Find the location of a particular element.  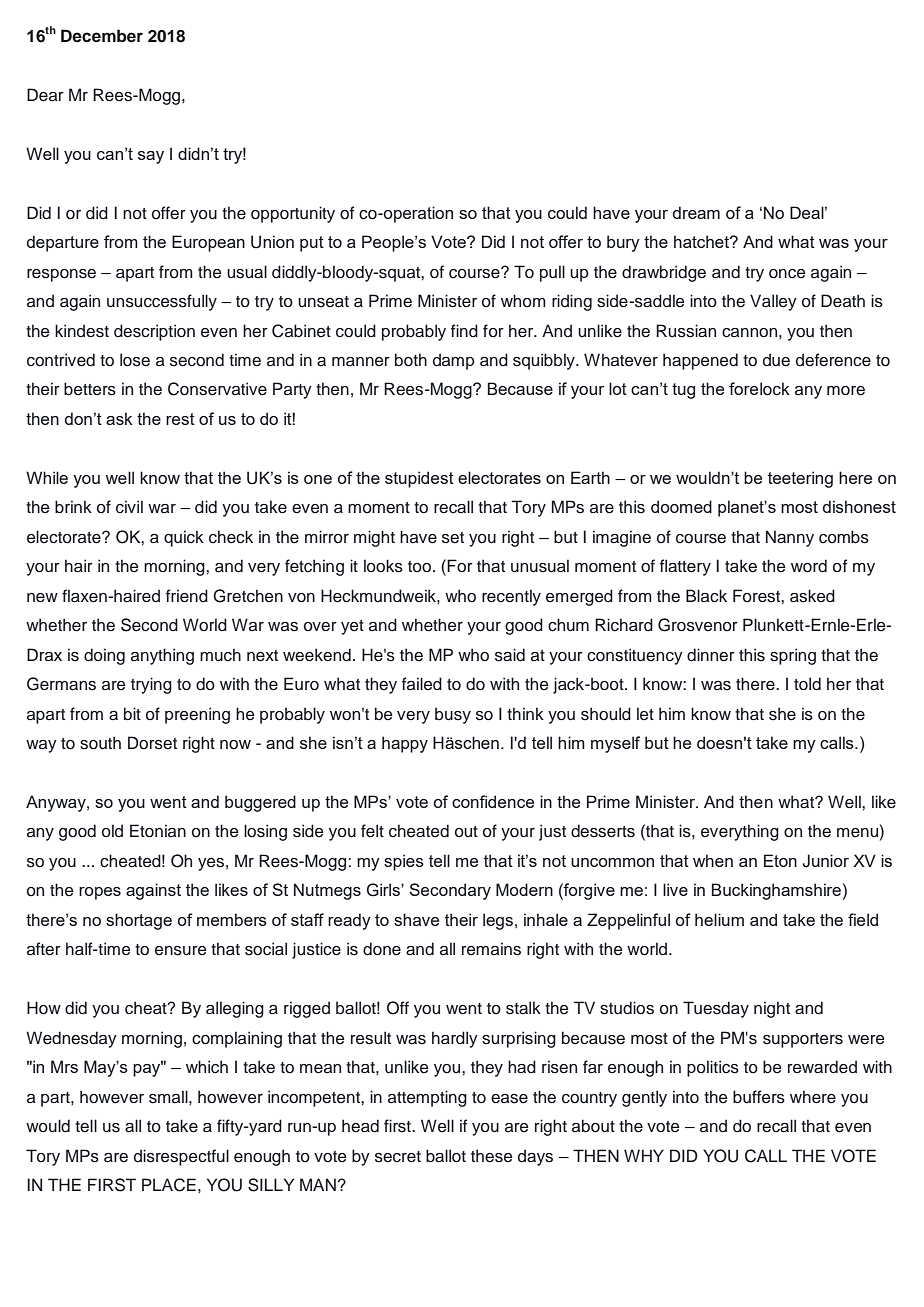

friend is located at coordinates (187, 596).
